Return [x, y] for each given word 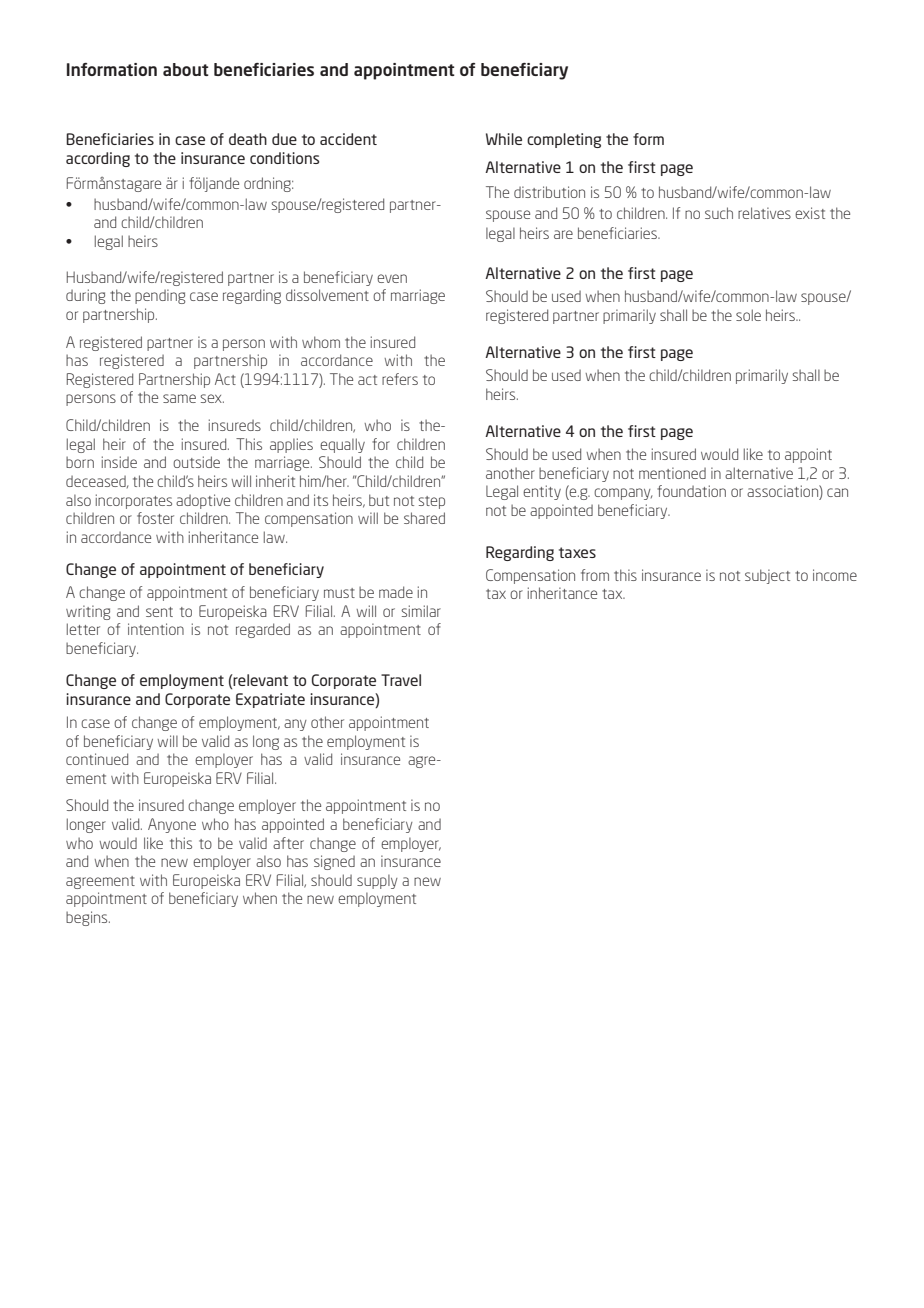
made [396, 592]
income [835, 575]
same [179, 398]
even [392, 278]
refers [400, 379]
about [186, 69]
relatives [764, 213]
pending [160, 296]
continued [97, 759]
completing [564, 140]
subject [767, 576]
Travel [401, 680]
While [504, 139]
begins [88, 918]
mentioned [672, 473]
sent [159, 612]
